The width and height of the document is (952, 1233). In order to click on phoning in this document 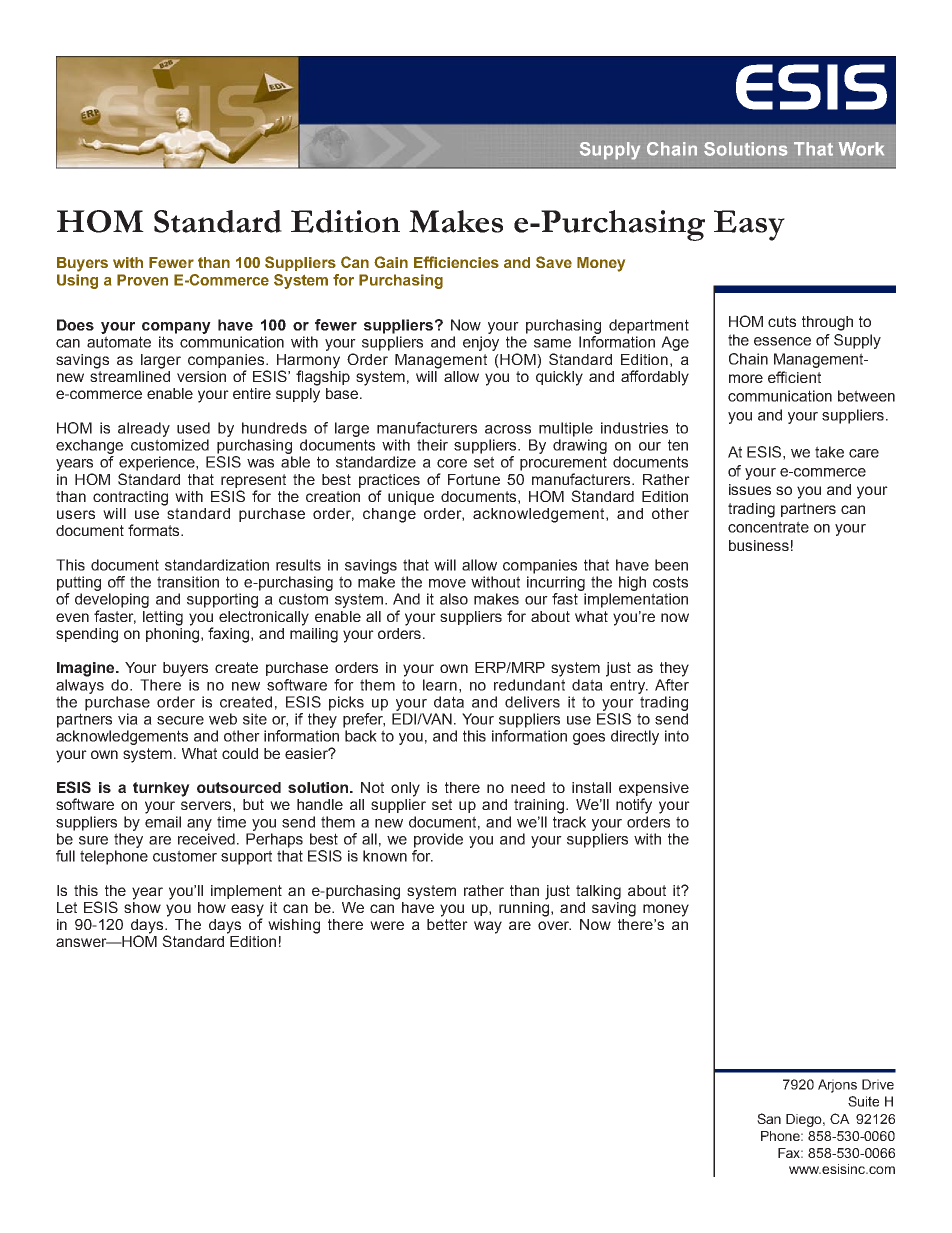, I will do `click(174, 634)`.
